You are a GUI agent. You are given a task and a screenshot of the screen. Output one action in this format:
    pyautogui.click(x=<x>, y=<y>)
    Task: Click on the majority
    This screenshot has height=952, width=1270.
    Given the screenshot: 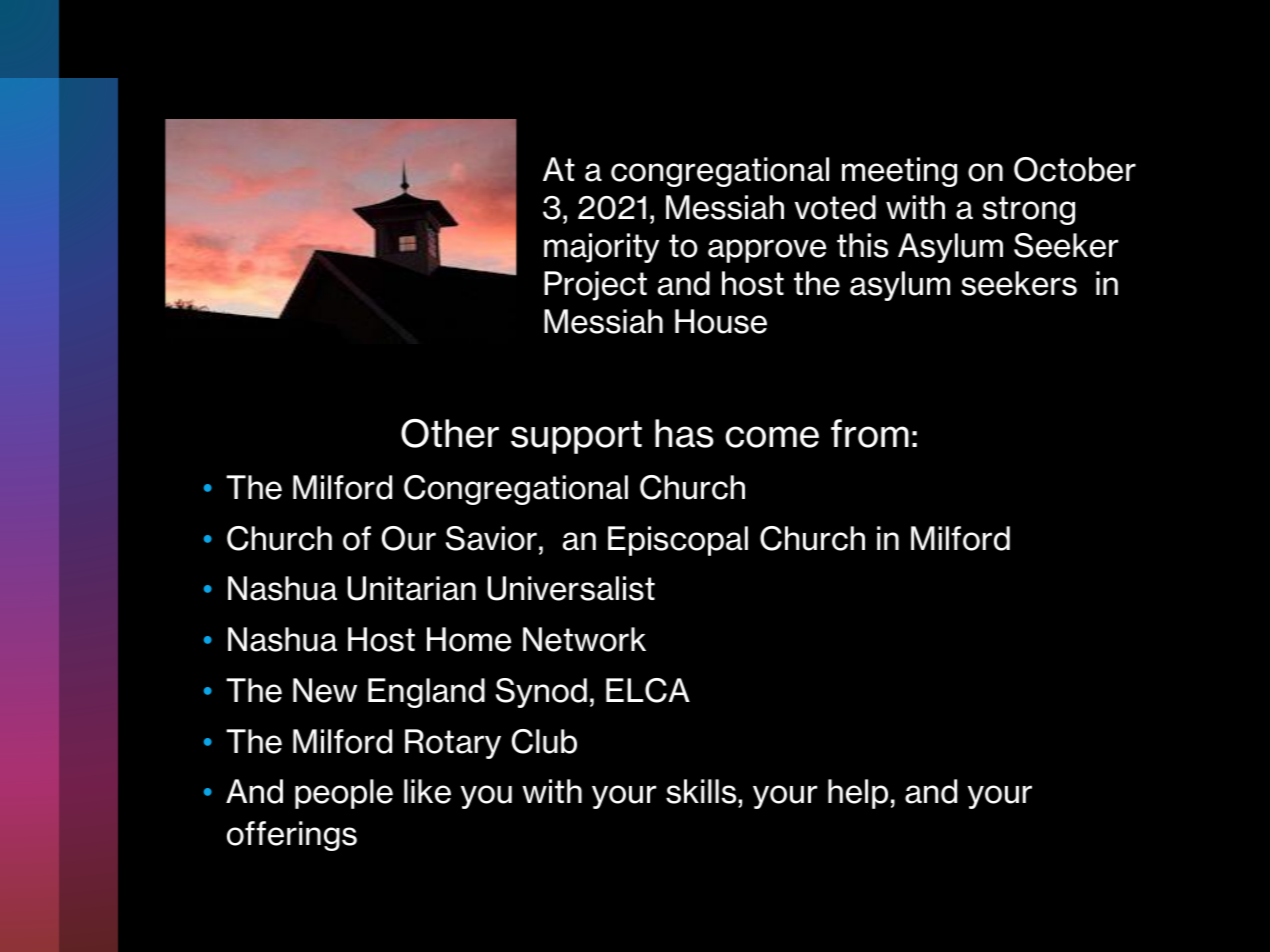 What is the action you would take?
    pyautogui.click(x=601, y=248)
